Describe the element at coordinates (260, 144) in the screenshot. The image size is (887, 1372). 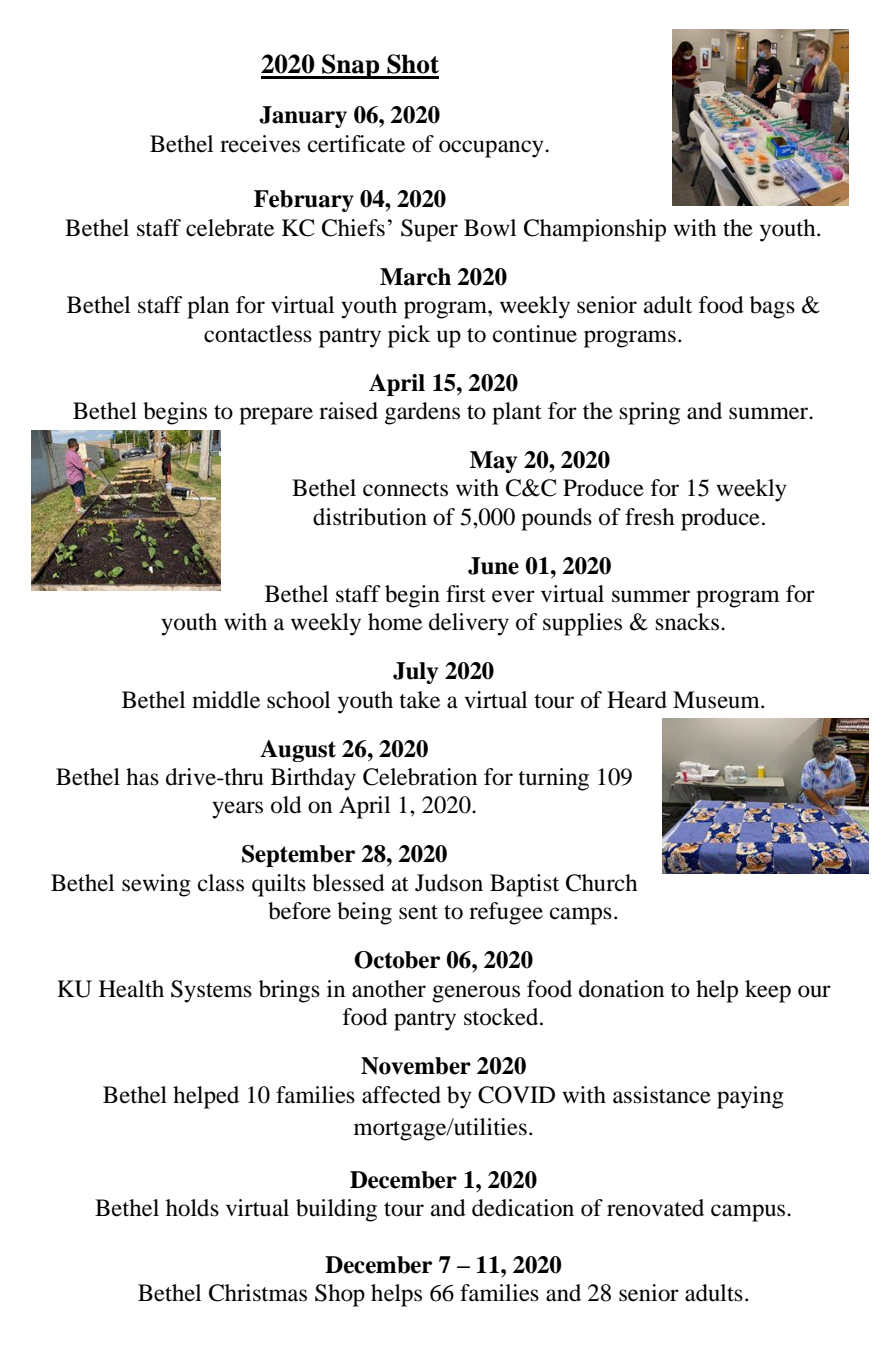
I see `receives` at that location.
